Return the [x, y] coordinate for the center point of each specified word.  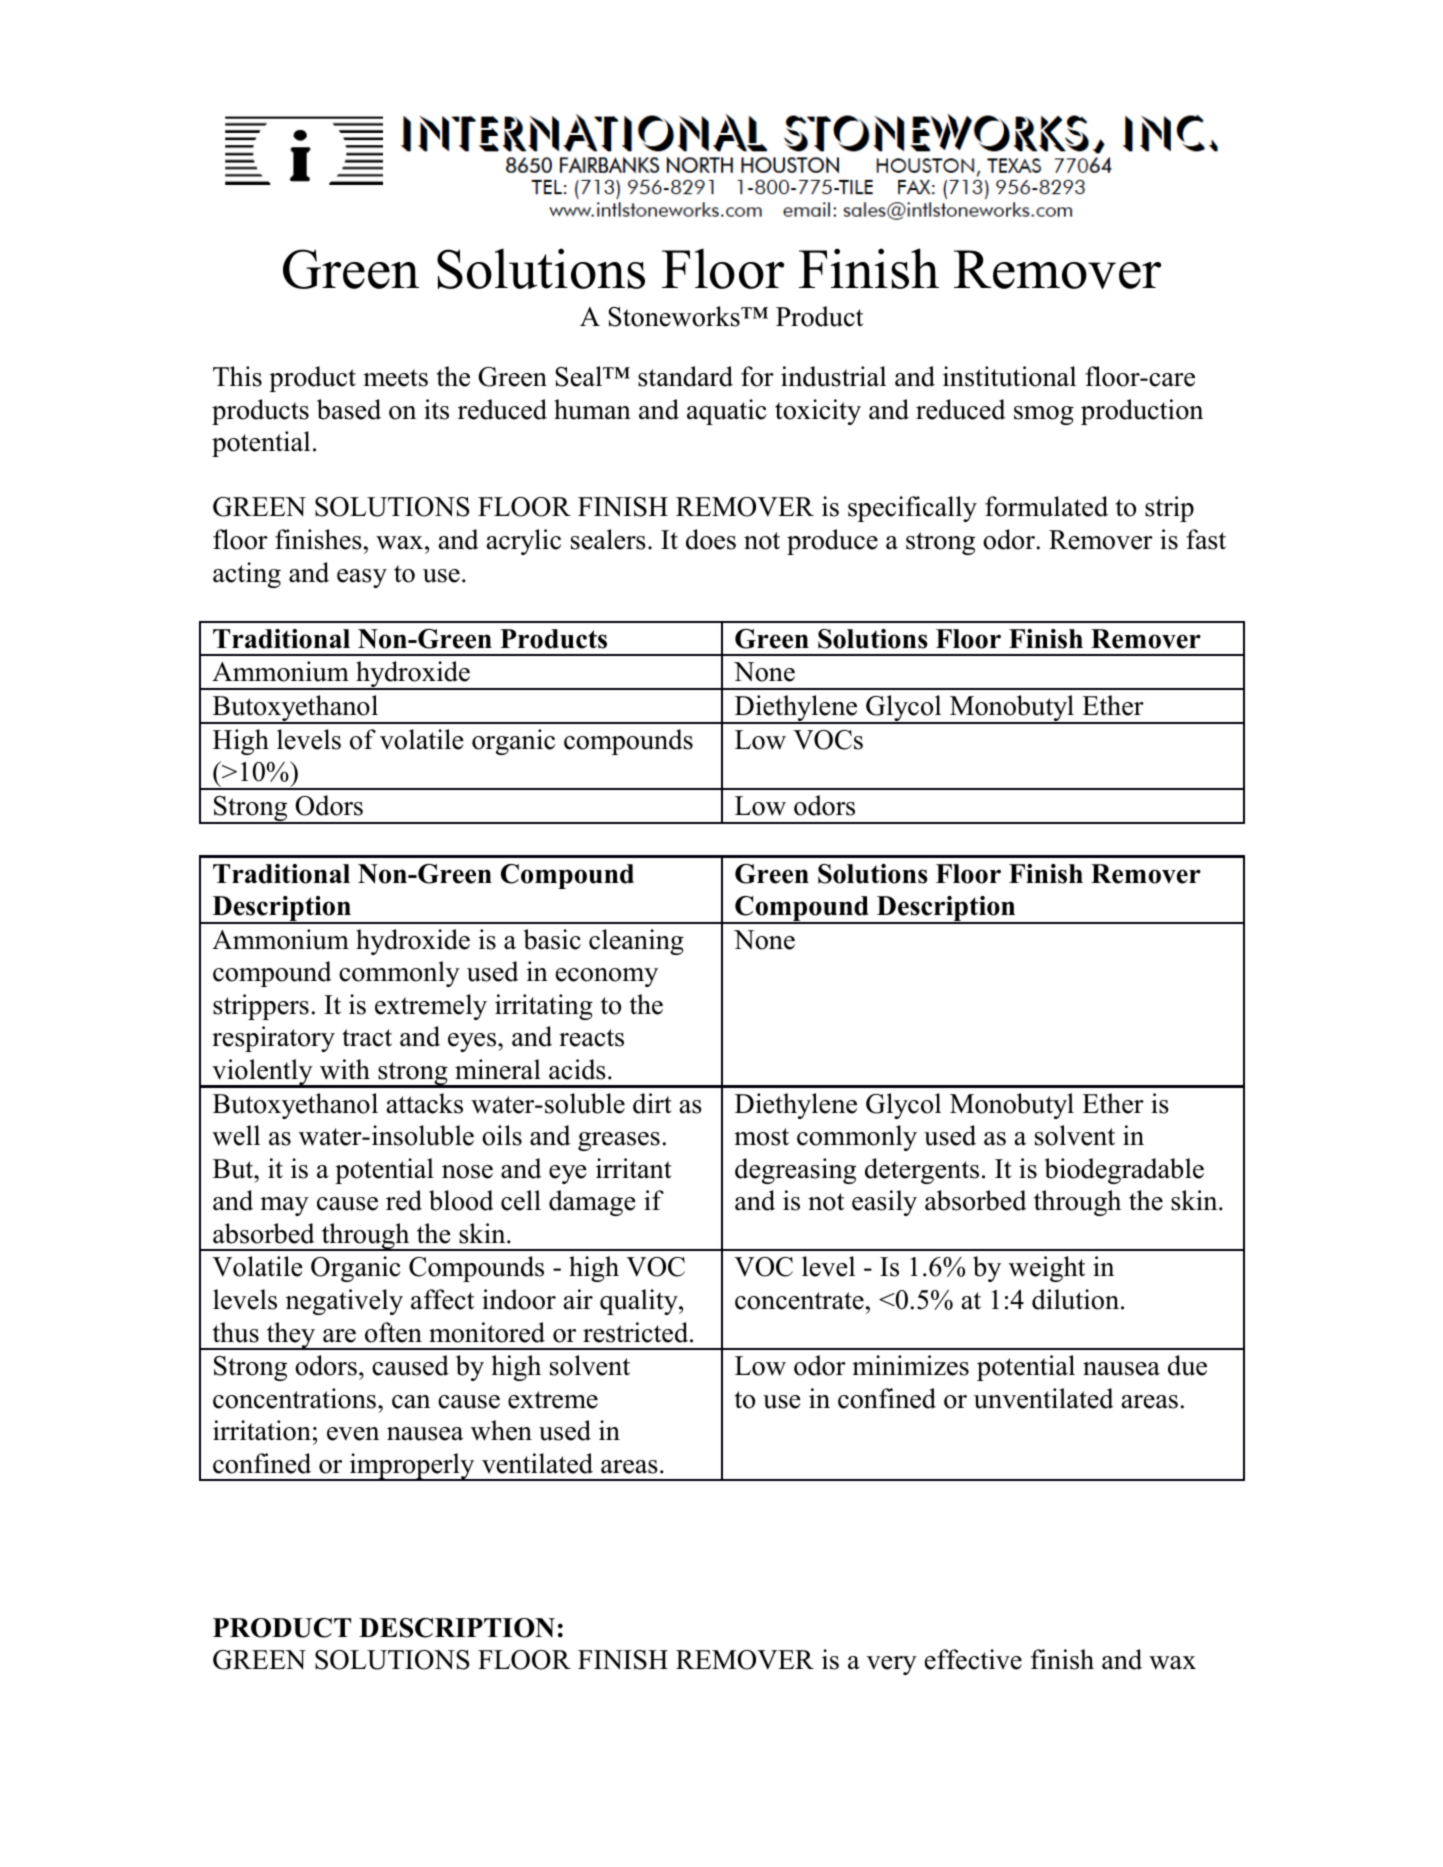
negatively [344, 1302]
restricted [637, 1332]
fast [1206, 539]
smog [1044, 415]
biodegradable [1124, 1171]
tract [367, 1038]
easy [362, 578]
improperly [412, 1467]
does [711, 539]
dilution [1077, 1299]
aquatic [727, 412]
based [349, 409]
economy [607, 977]
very [892, 1665]
